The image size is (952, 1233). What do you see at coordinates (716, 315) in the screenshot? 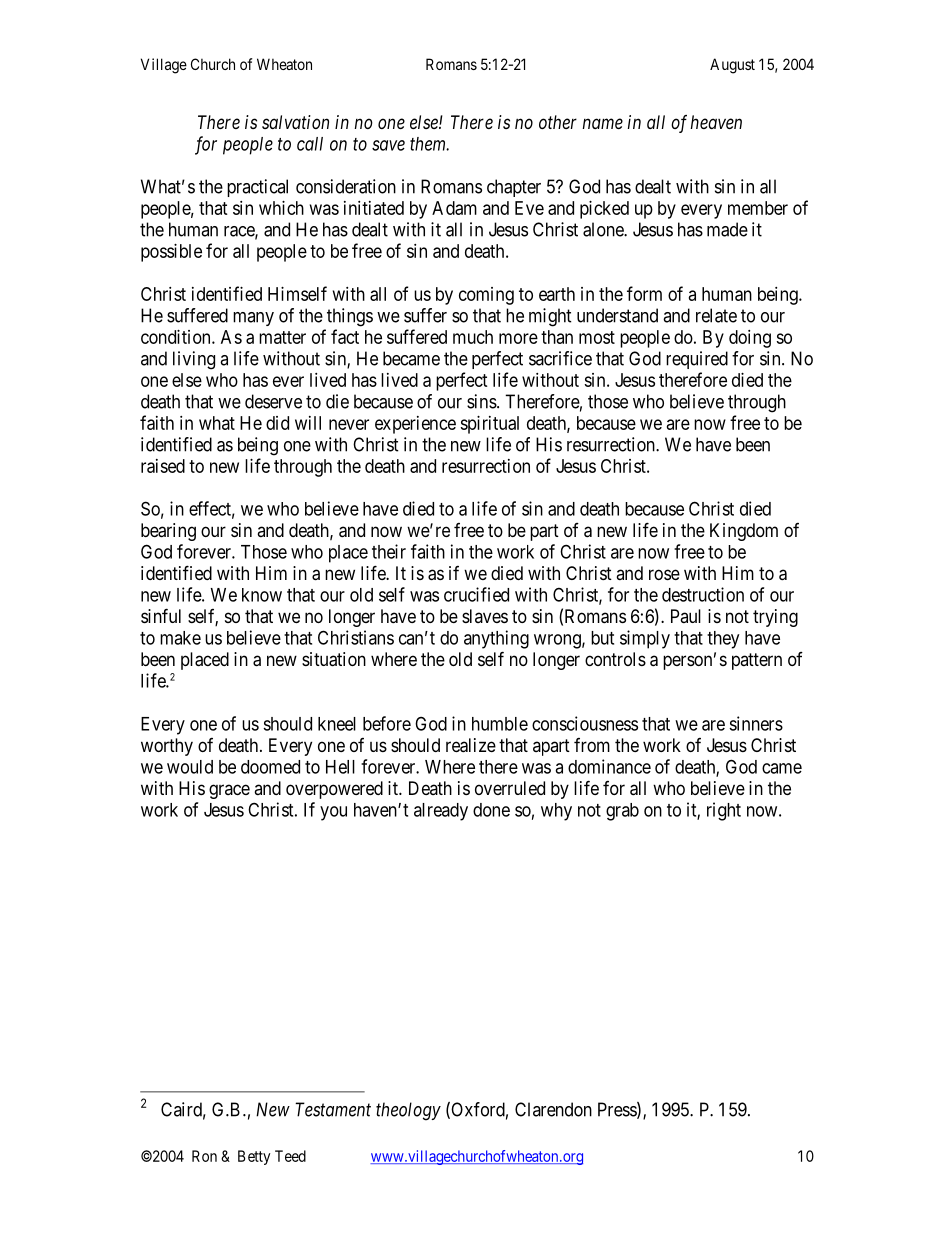
I see `relate` at bounding box center [716, 315].
